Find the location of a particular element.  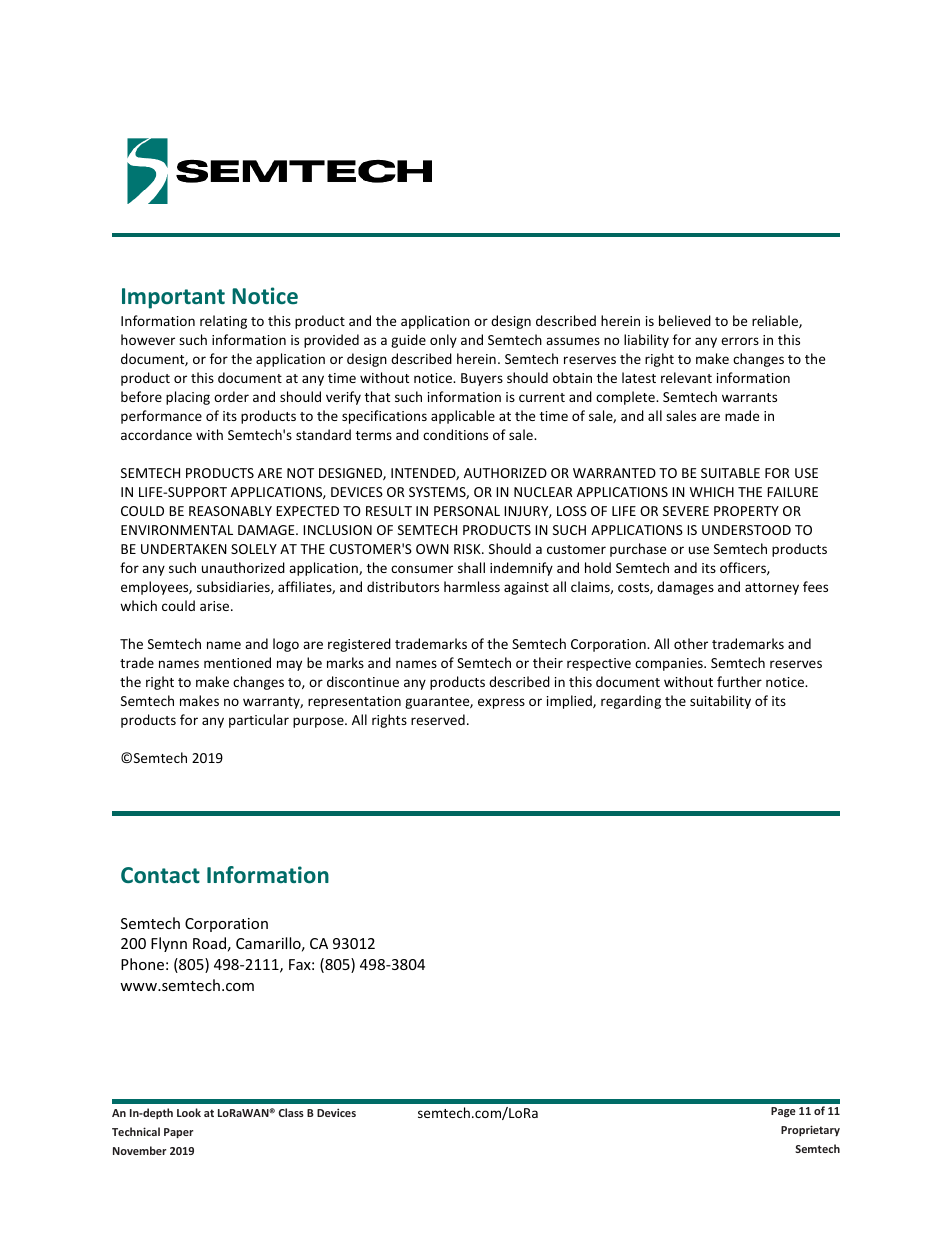

harmless is located at coordinates (472, 586).
